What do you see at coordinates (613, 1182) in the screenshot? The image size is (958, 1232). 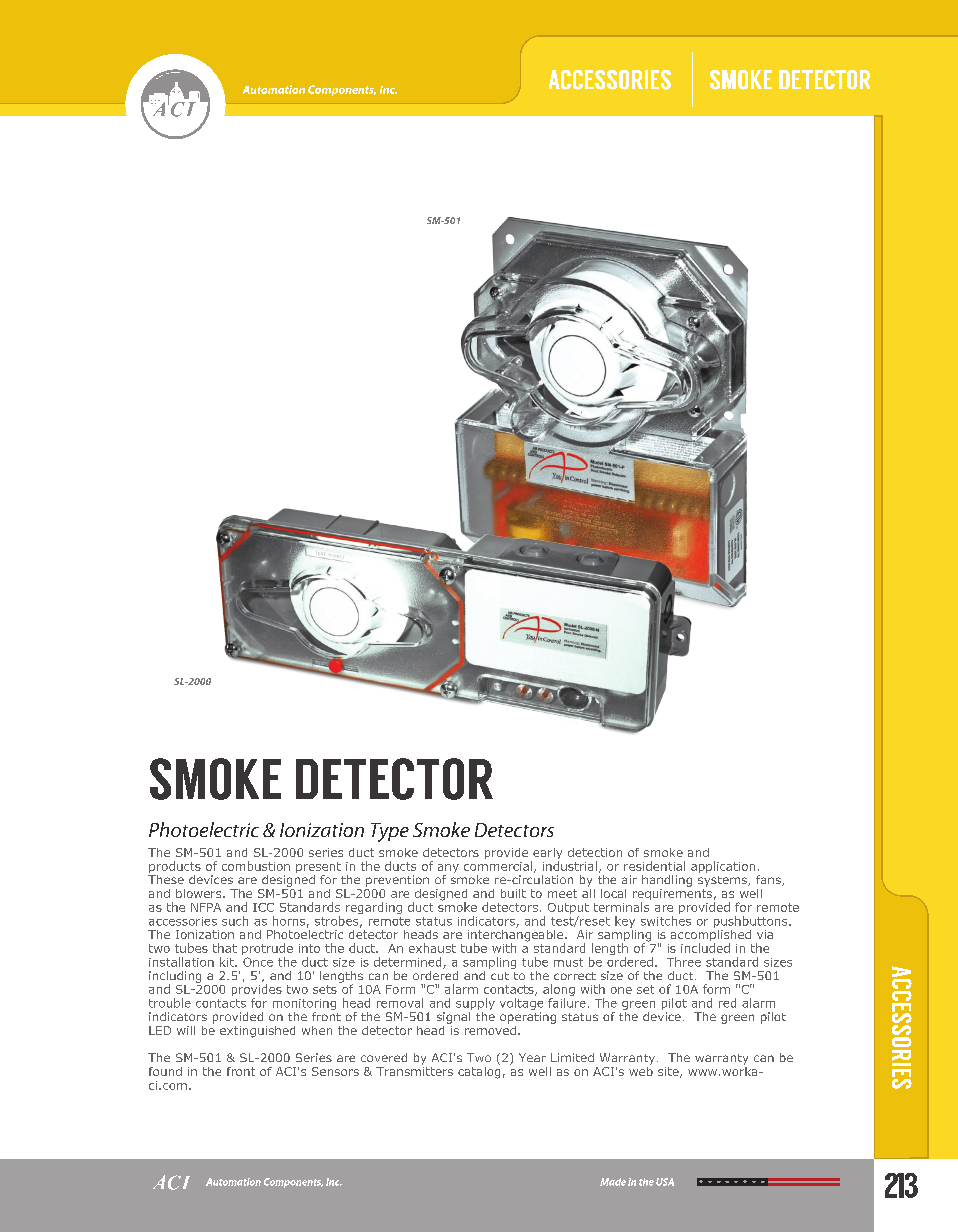 I see `Made` at bounding box center [613, 1182].
